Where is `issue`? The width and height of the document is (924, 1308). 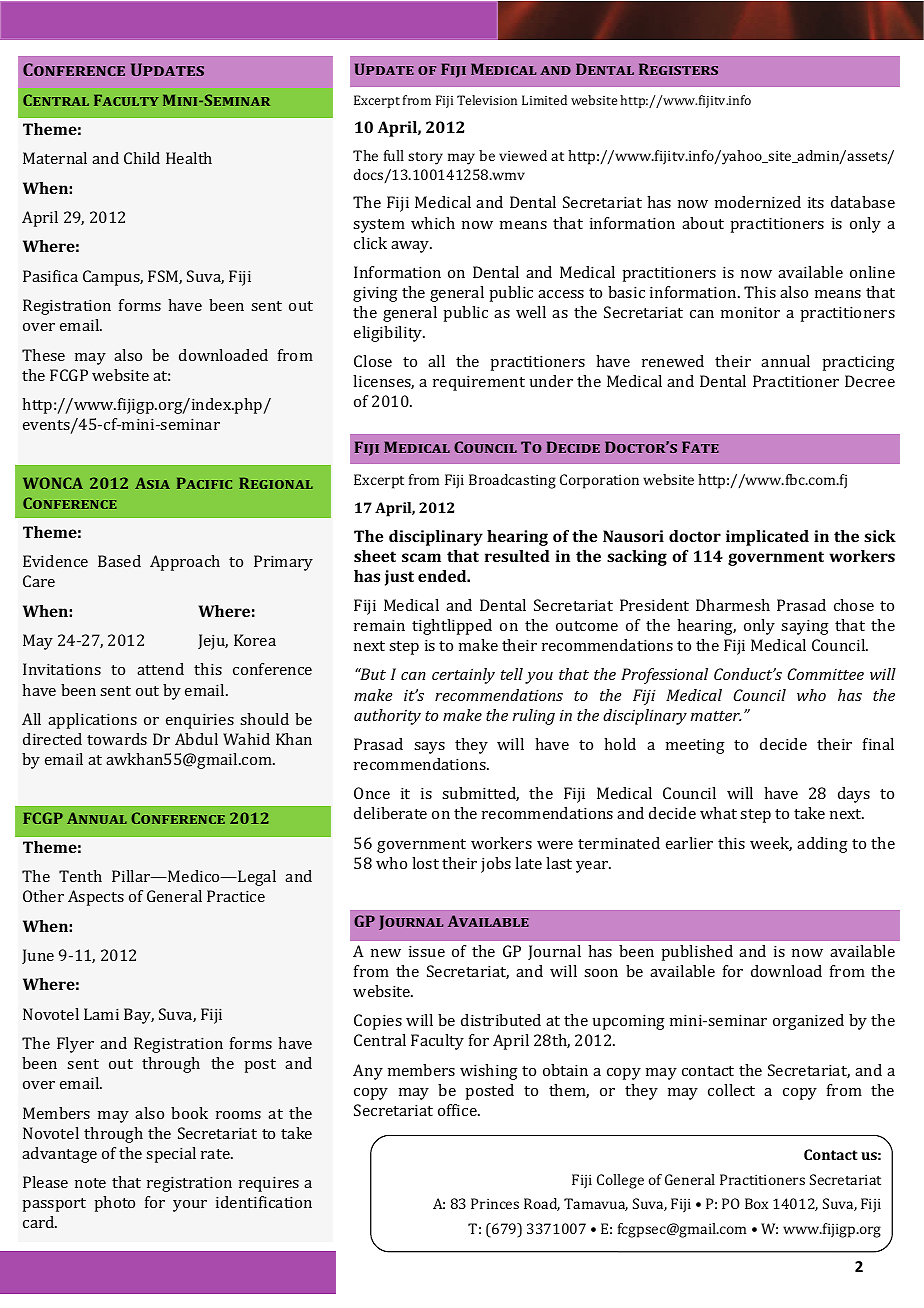
issue is located at coordinates (427, 951).
